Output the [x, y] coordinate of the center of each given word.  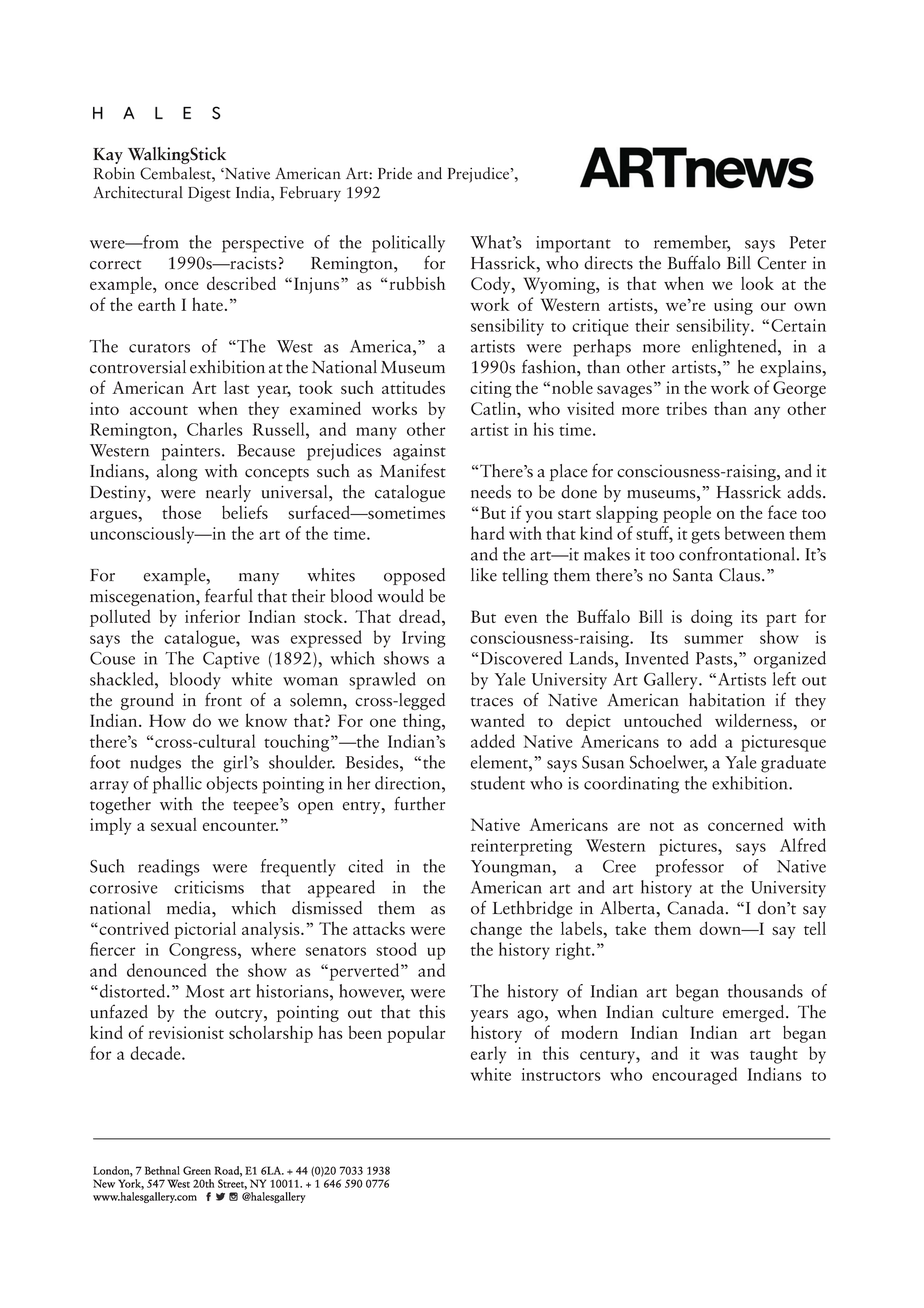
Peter [808, 242]
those [181, 512]
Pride [395, 173]
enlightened [735, 348]
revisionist [186, 1032]
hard [487, 533]
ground [147, 701]
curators [159, 348]
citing [491, 389]
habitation [727, 700]
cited [365, 866]
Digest [209, 194]
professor [689, 868]
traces [492, 702]
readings [169, 868]
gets [705, 537]
